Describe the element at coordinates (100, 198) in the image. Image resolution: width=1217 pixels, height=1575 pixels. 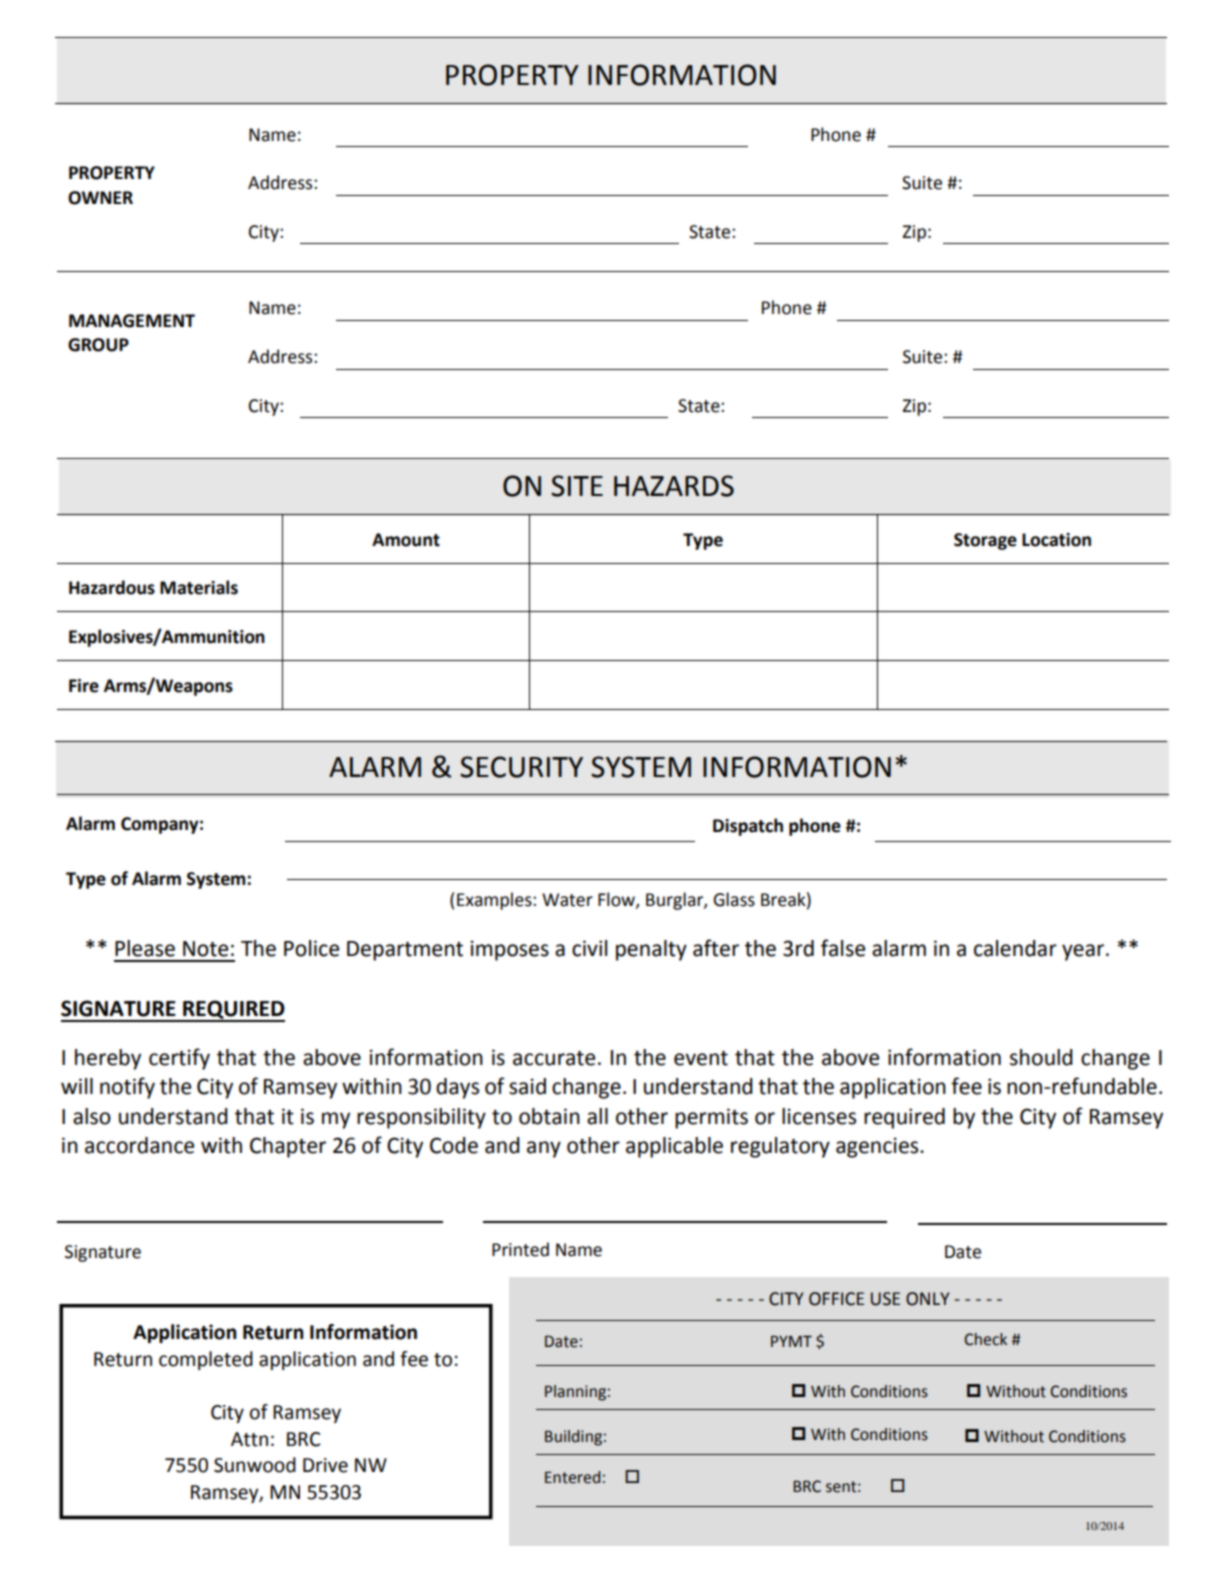
I see `OWNER` at that location.
